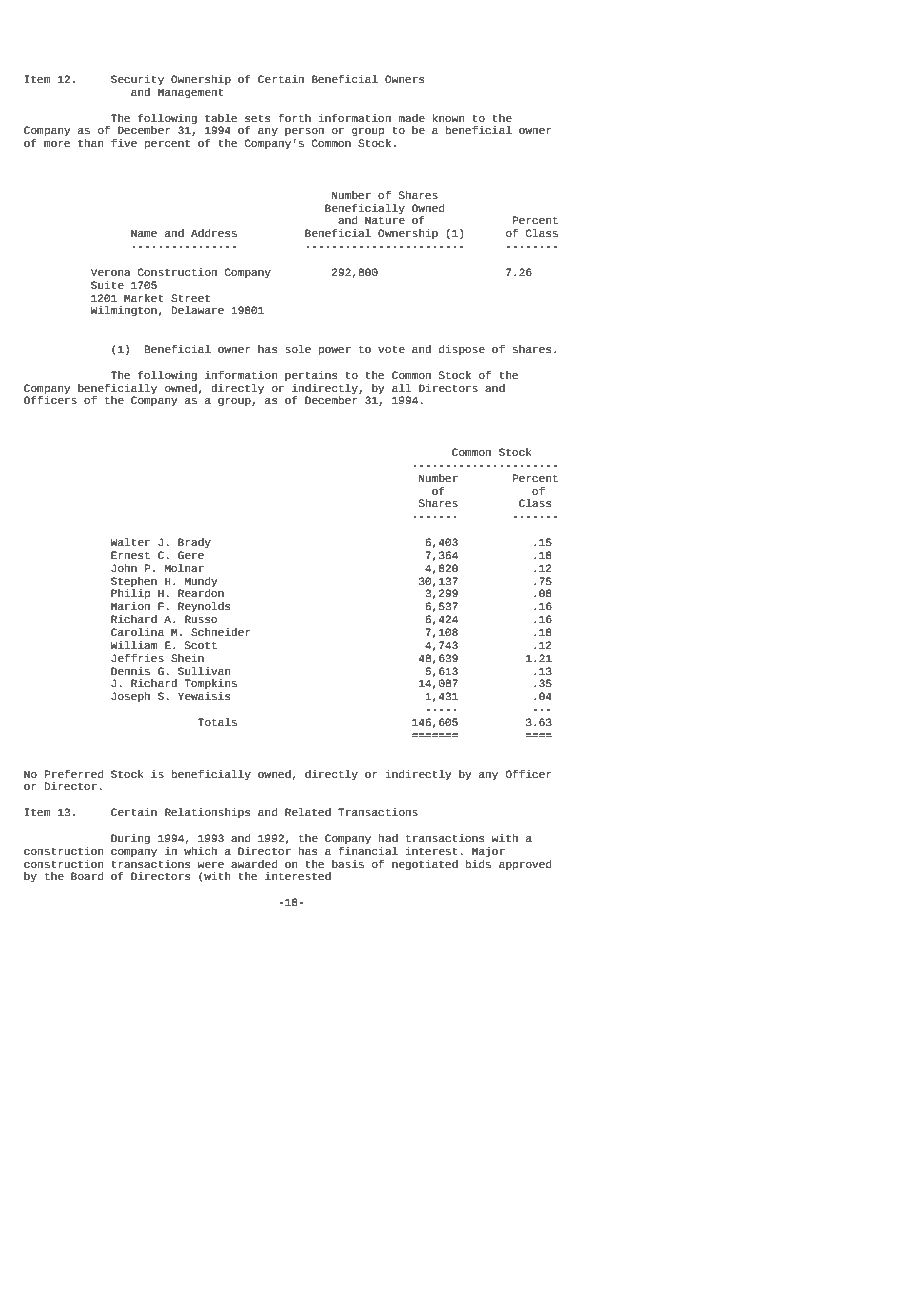 The height and width of the screenshot is (1308, 924). What do you see at coordinates (130, 542) in the screenshot?
I see `Walter` at bounding box center [130, 542].
